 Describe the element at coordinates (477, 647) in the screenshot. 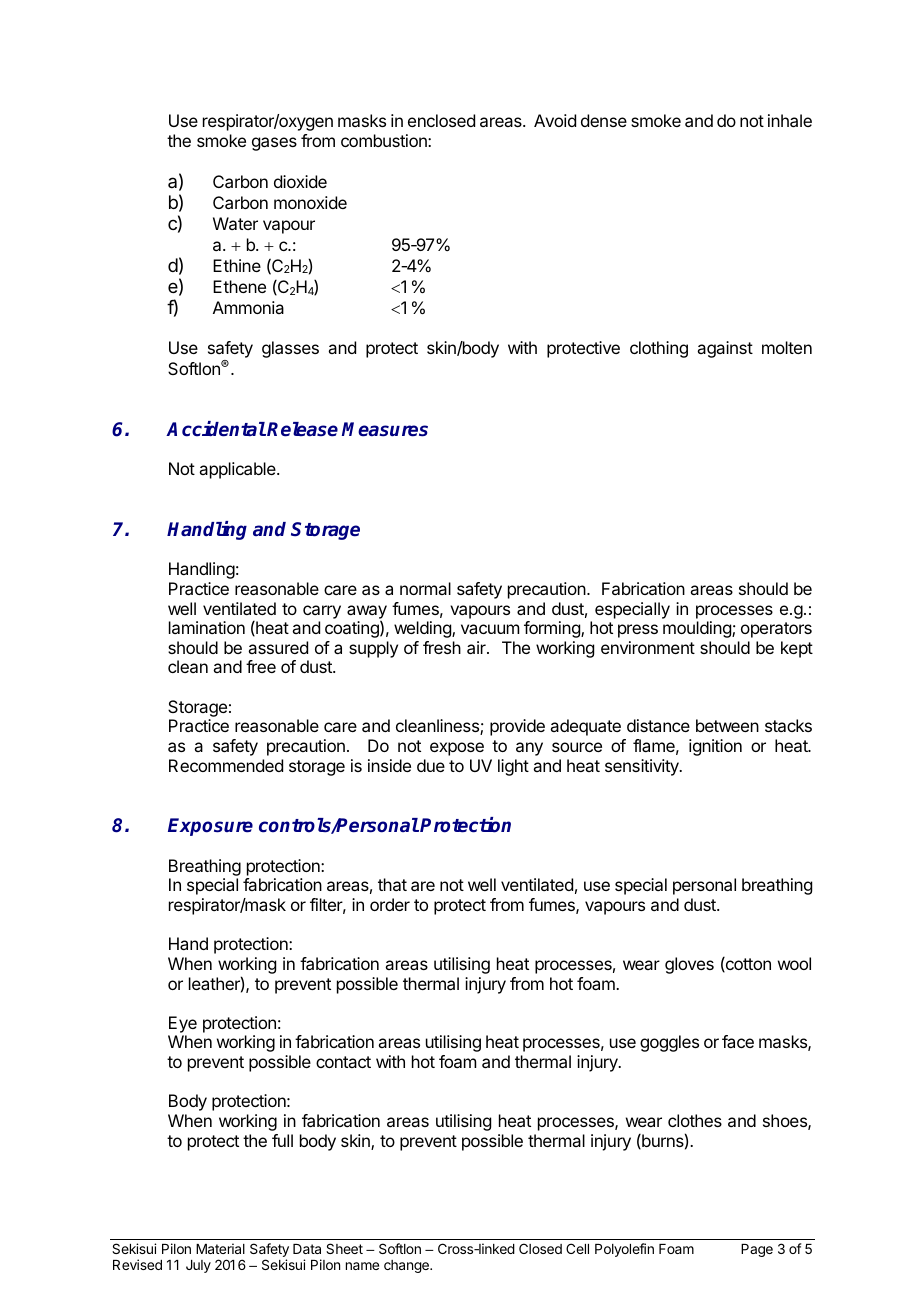

I see `air` at that location.
